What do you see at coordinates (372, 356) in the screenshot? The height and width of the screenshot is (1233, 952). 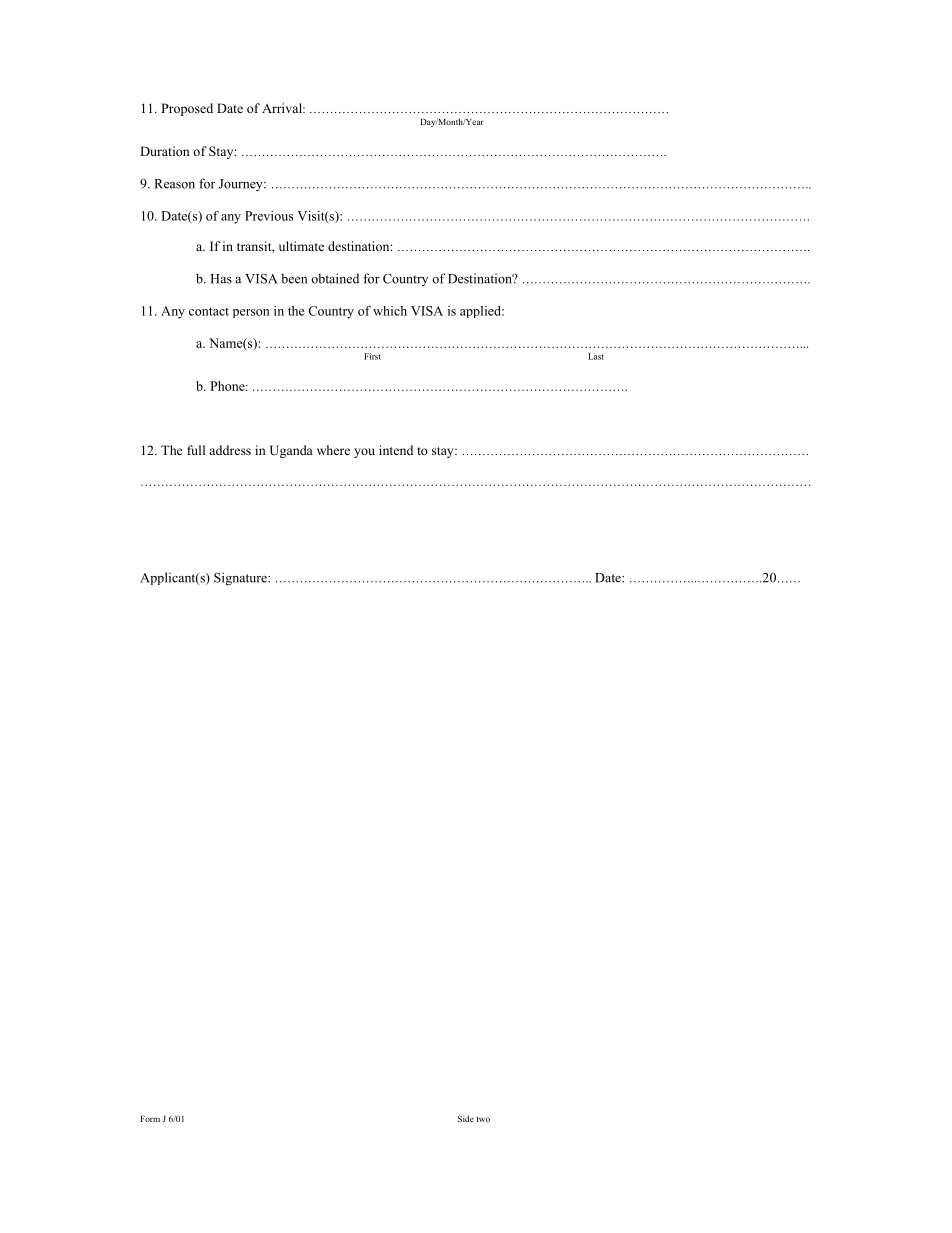 I see `First` at bounding box center [372, 356].
